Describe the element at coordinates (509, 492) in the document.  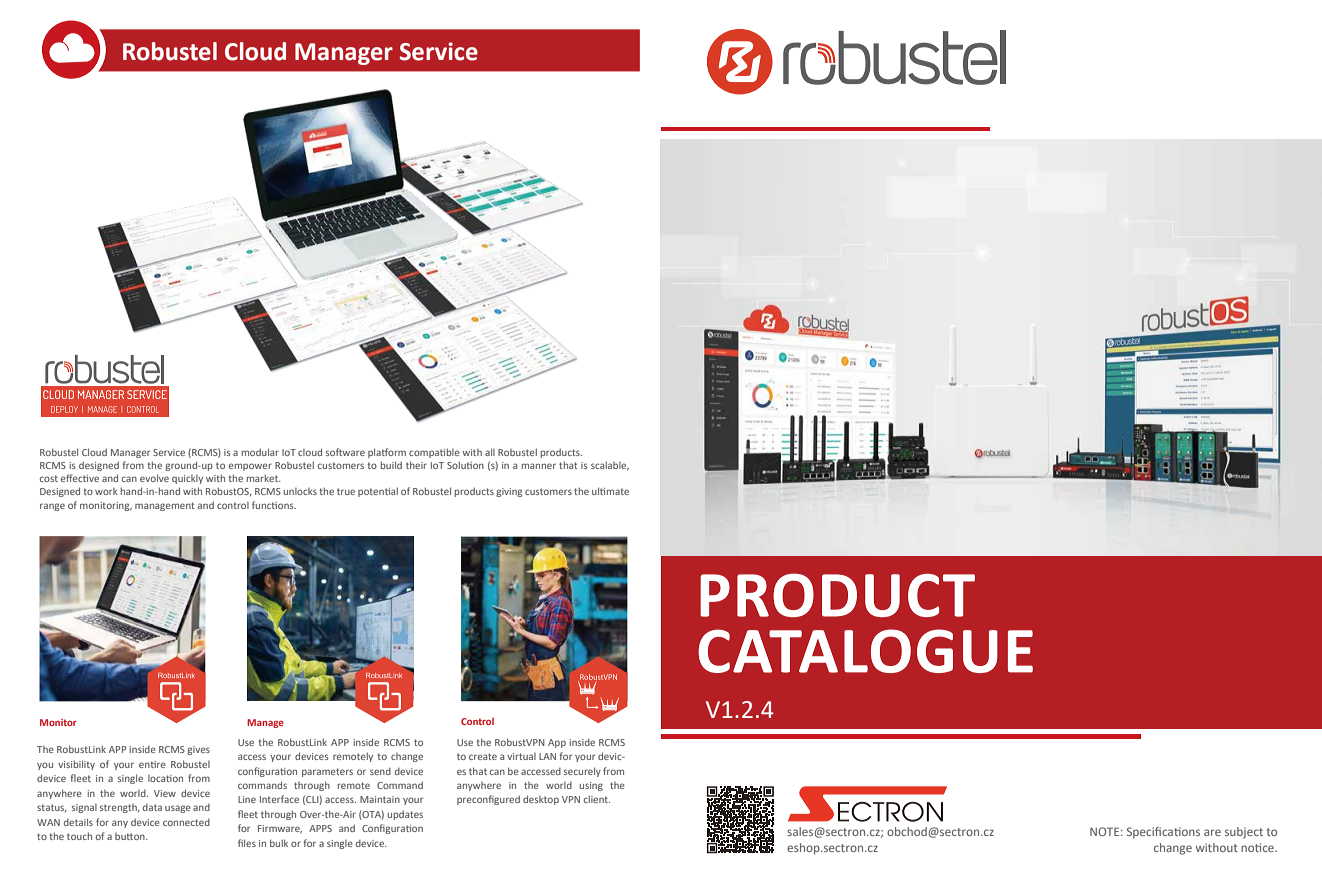
I see `giving` at that location.
